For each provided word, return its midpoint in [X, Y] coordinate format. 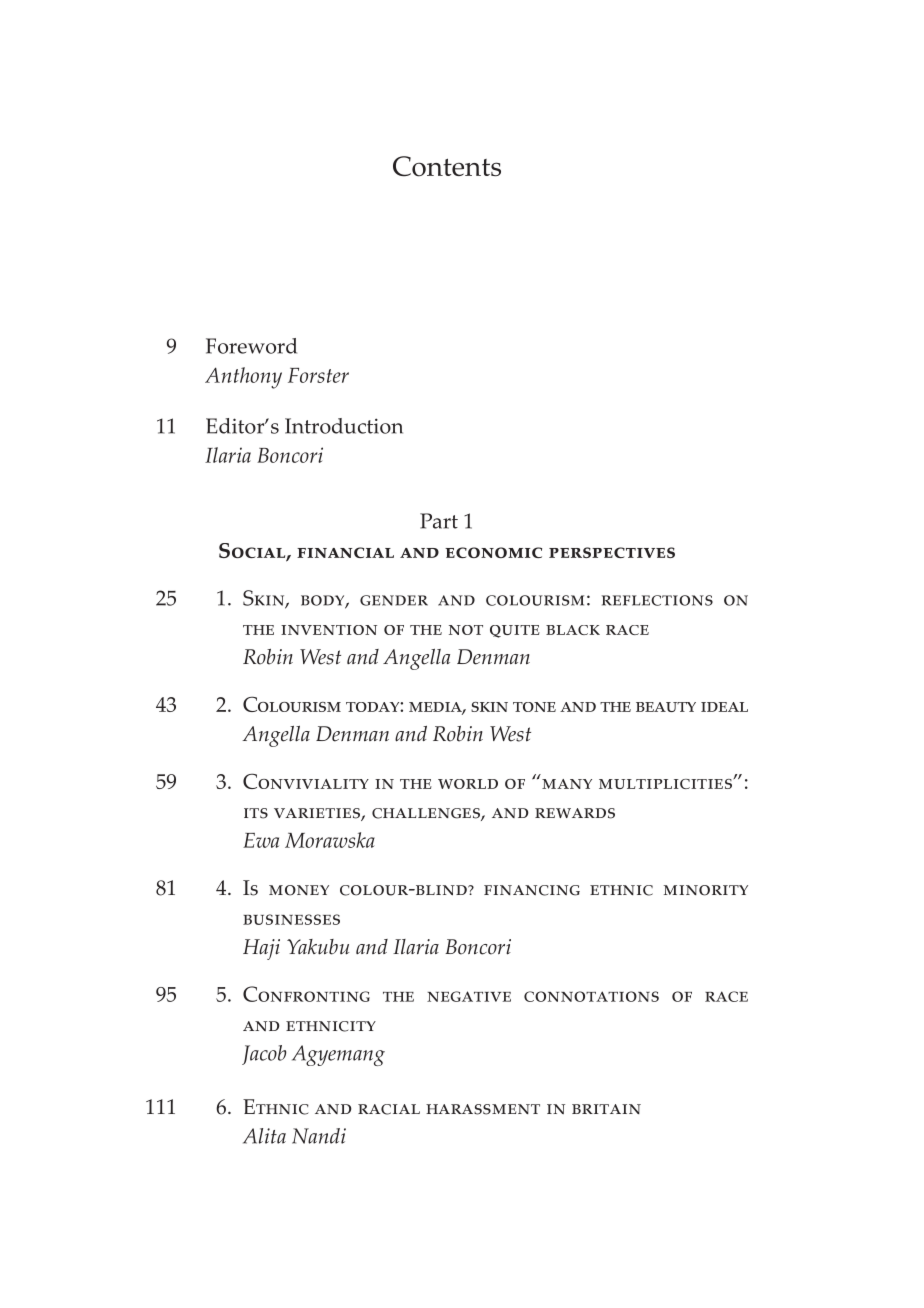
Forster [318, 375]
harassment [483, 1109]
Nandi [319, 1136]
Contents [447, 166]
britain [606, 1109]
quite [515, 631]
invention [329, 630]
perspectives [612, 552]
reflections [657, 600]
